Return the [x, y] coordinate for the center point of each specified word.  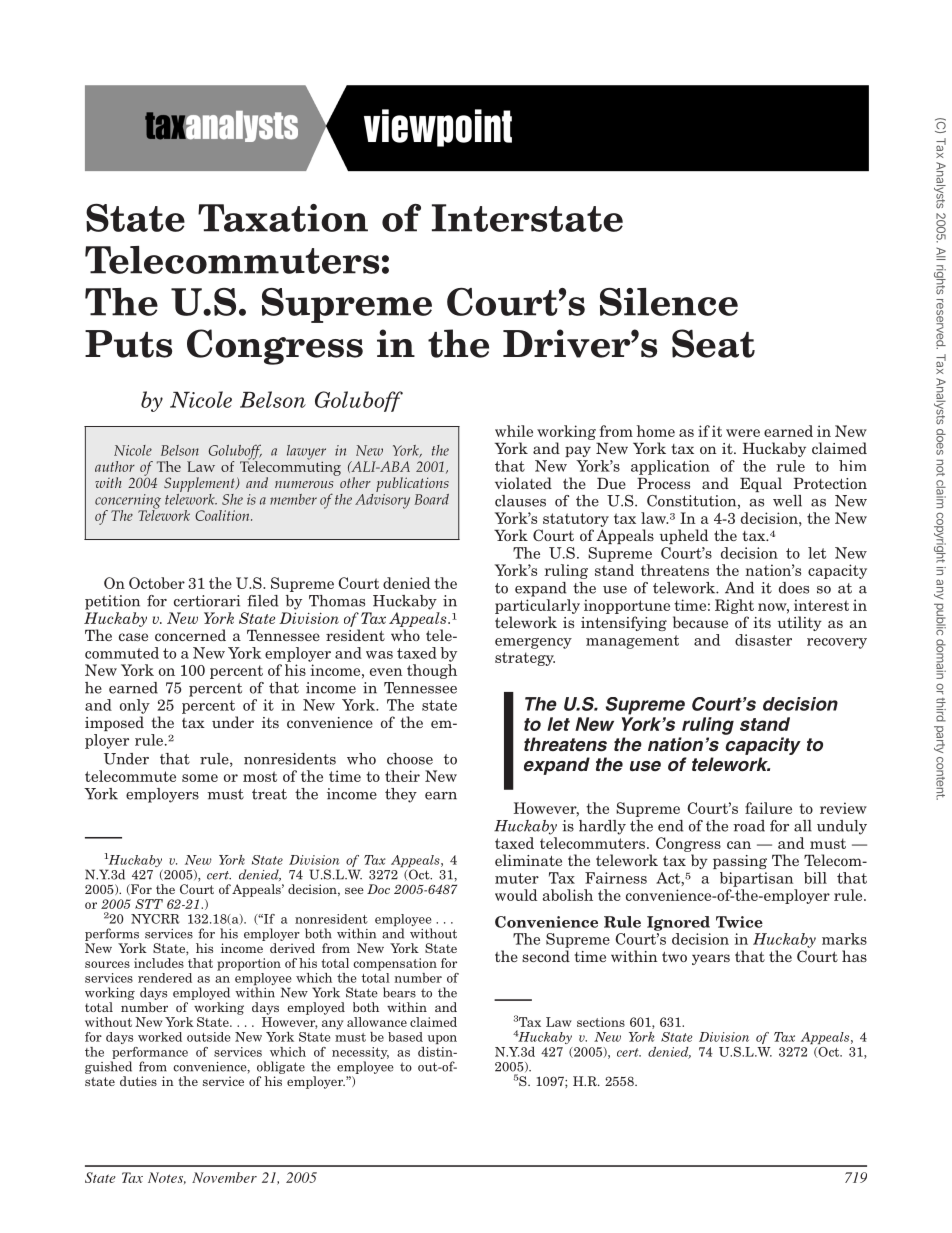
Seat [713, 343]
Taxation [283, 218]
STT [149, 904]
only [135, 706]
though [432, 671]
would [516, 895]
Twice [739, 922]
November [224, 1177]
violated [523, 483]
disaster [763, 640]
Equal [761, 484]
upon [442, 1039]
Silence [669, 302]
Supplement [200, 486]
